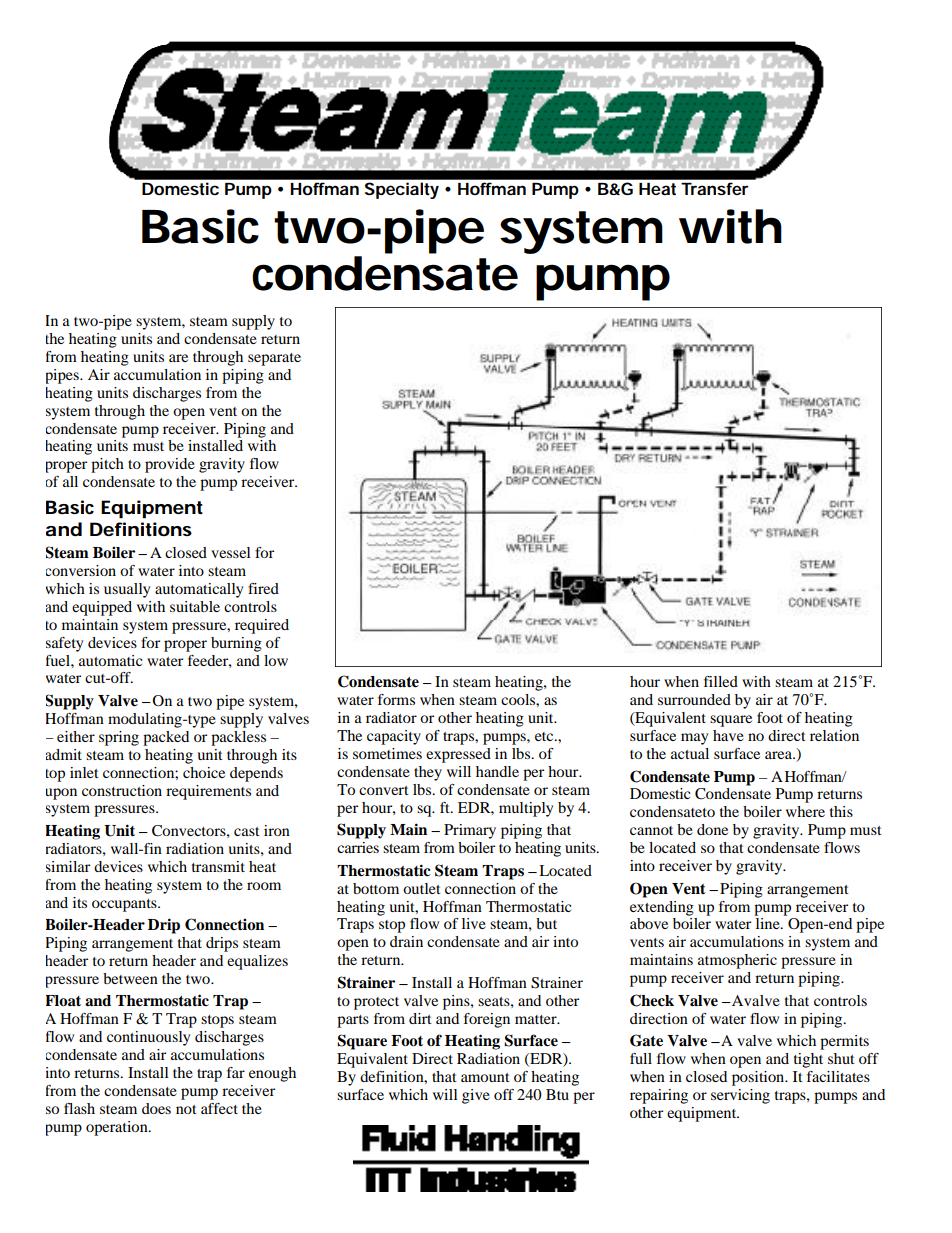 The width and height of the screenshot is (952, 1233). I want to click on does, so click(156, 1108).
